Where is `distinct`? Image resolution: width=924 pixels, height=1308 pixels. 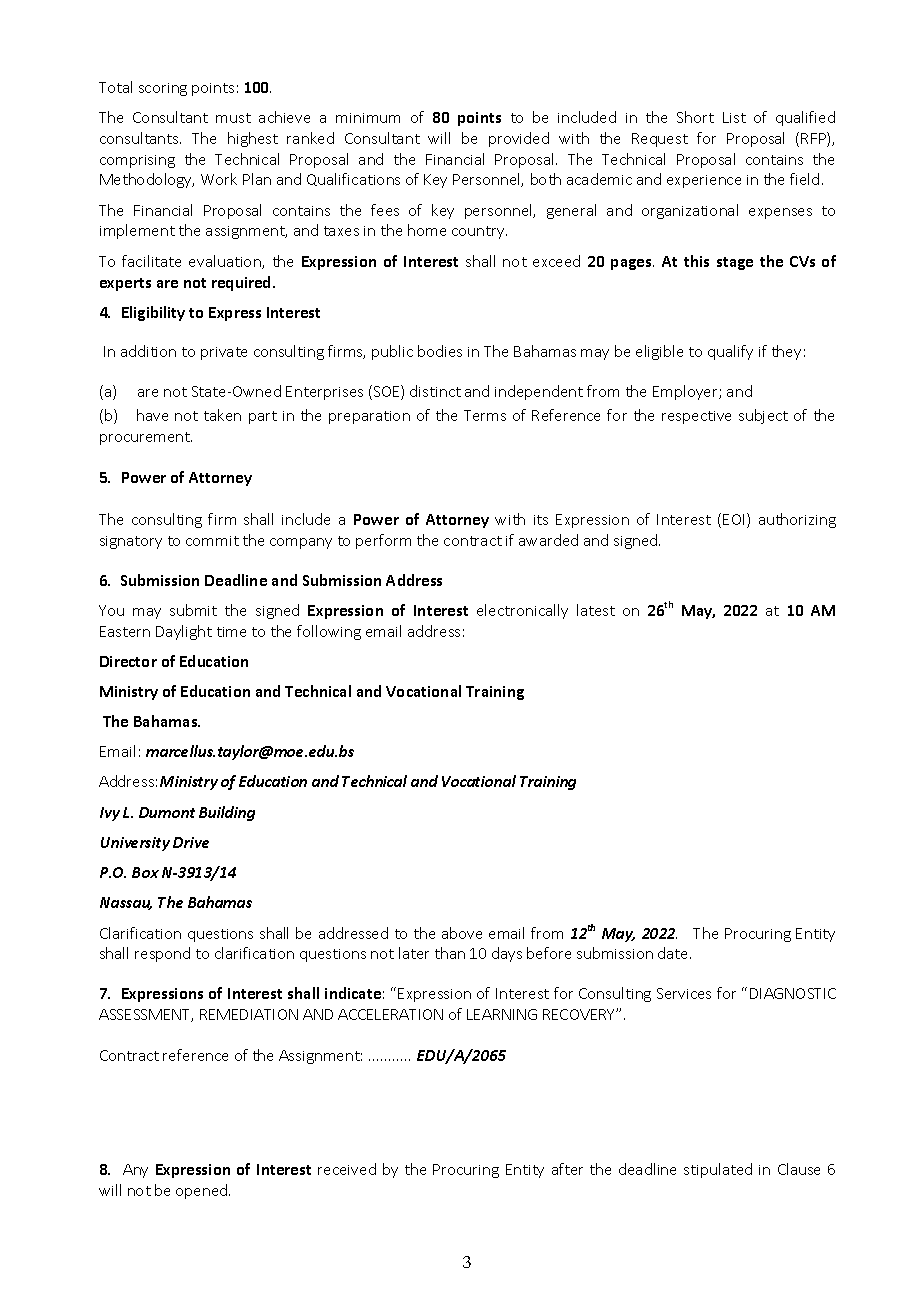
distinct is located at coordinates (435, 391).
